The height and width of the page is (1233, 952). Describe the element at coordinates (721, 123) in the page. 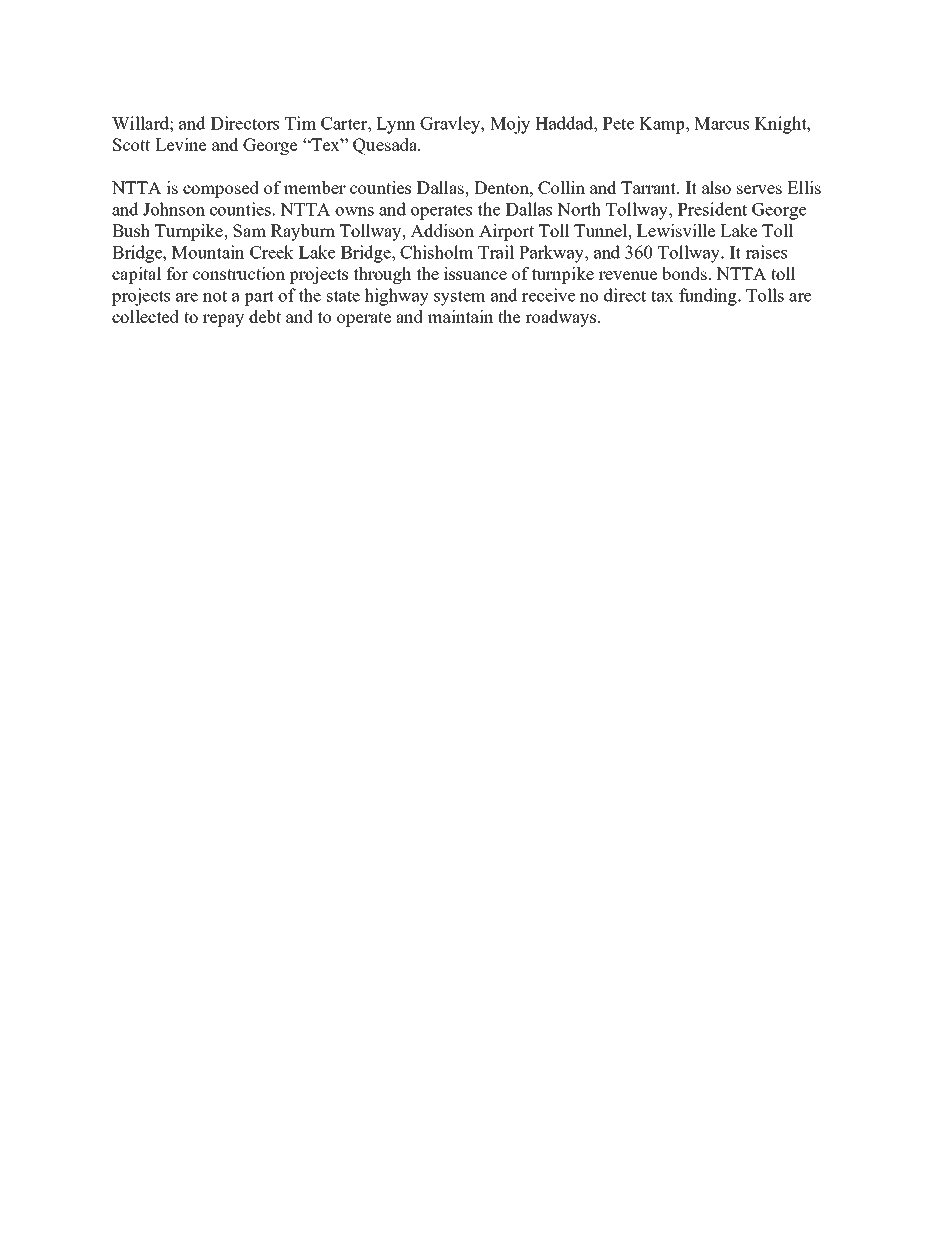

I see `Marcus` at that location.
